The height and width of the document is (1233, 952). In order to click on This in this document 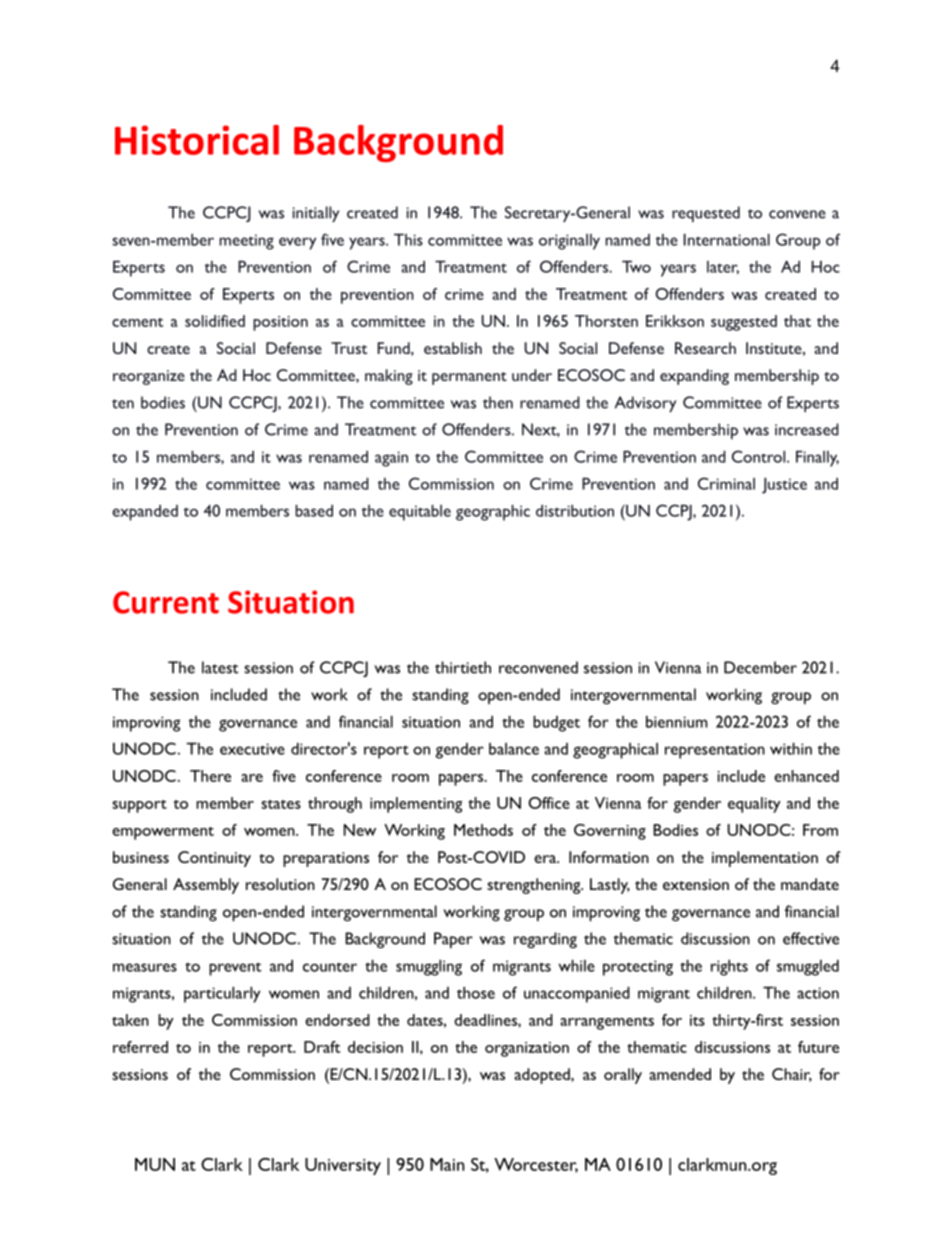, I will do `click(408, 239)`.
